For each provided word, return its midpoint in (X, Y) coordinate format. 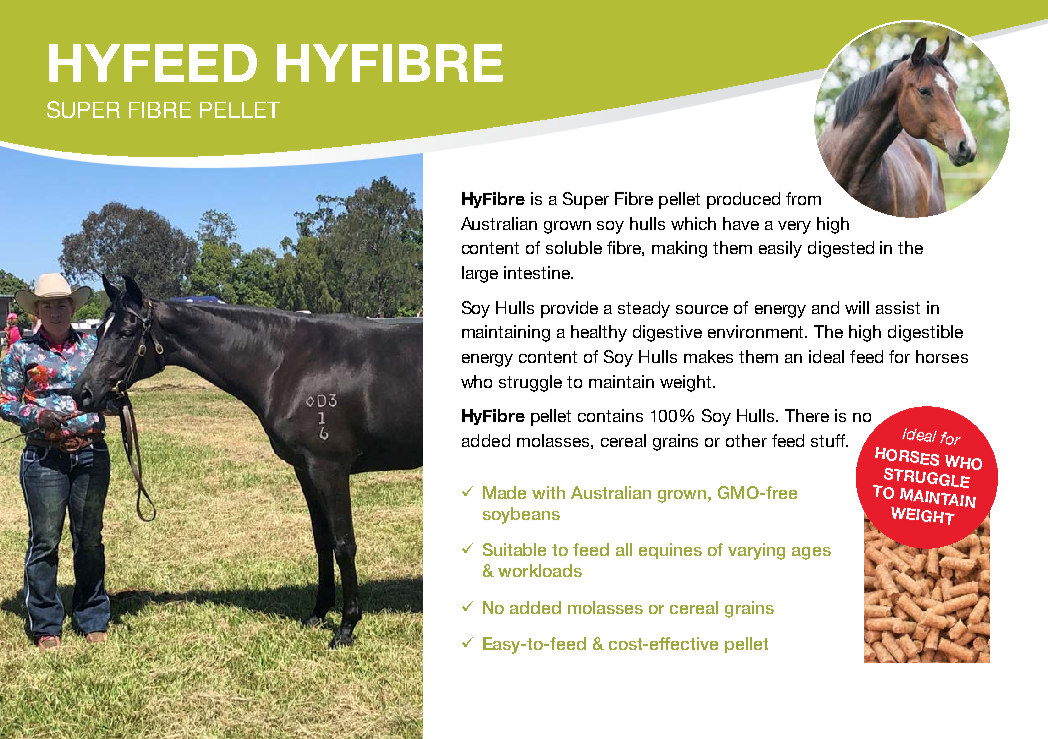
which (693, 223)
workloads (540, 570)
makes (708, 356)
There (807, 415)
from (803, 198)
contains (610, 415)
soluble (574, 247)
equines (670, 551)
